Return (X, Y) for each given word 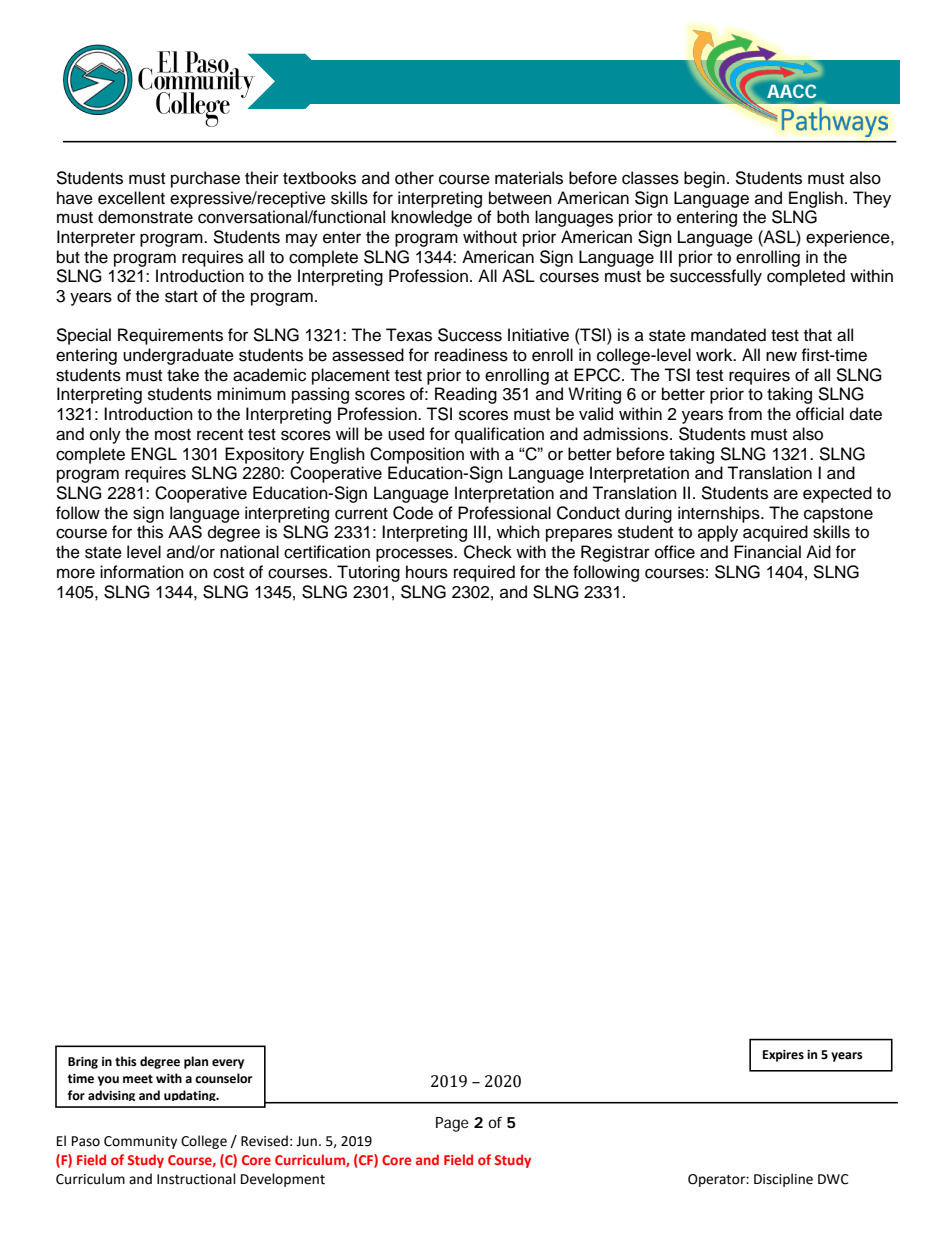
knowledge (431, 218)
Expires (783, 1056)
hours (427, 572)
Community (140, 1142)
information (142, 572)
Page (452, 1124)
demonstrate (145, 217)
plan (196, 1062)
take (183, 375)
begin (704, 179)
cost (228, 573)
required (484, 573)
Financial (767, 552)
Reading (466, 395)
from (745, 414)
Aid (818, 552)
